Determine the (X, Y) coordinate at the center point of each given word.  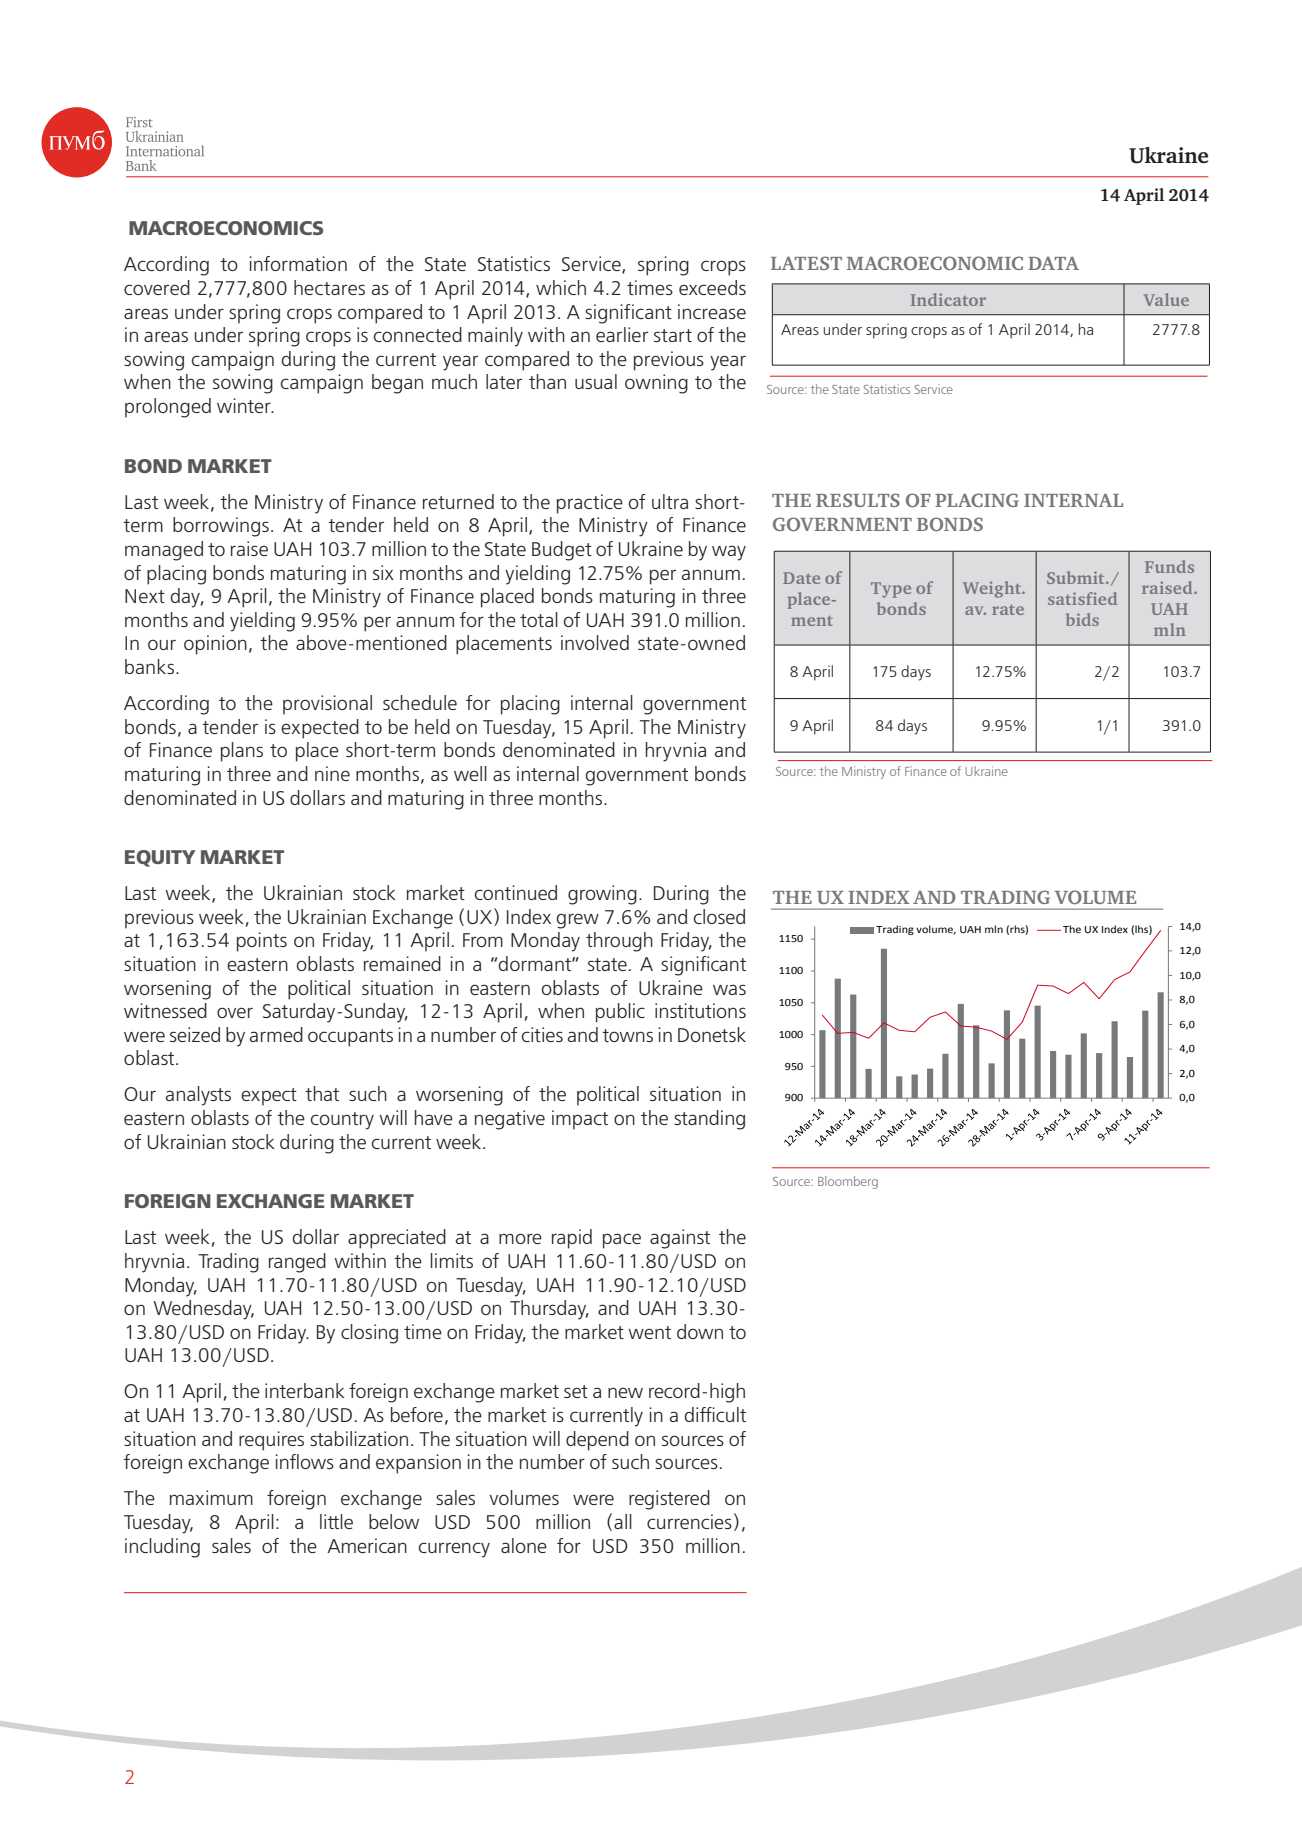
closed (719, 916)
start (673, 335)
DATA (1053, 263)
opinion (215, 645)
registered (669, 1500)
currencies (689, 1521)
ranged (297, 1263)
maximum (211, 1497)
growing (602, 895)
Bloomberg (848, 1182)
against (680, 1239)
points (262, 942)
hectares (329, 287)
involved (595, 642)
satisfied (1082, 598)
